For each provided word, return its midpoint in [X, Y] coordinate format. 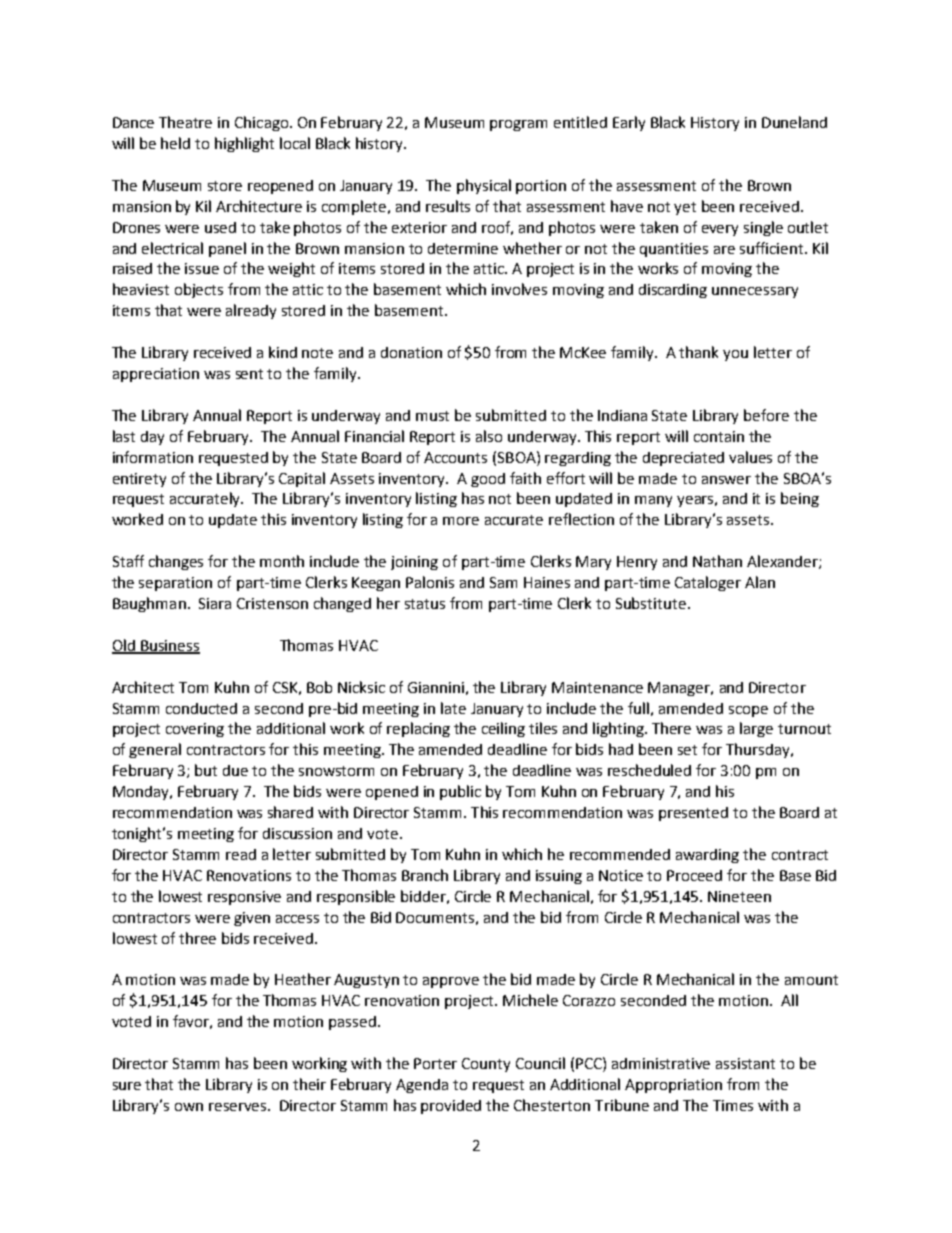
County [486, 1065]
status [425, 604]
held [175, 143]
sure [127, 1086]
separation [175, 584]
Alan [760, 582]
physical [484, 186]
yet [685, 208]
